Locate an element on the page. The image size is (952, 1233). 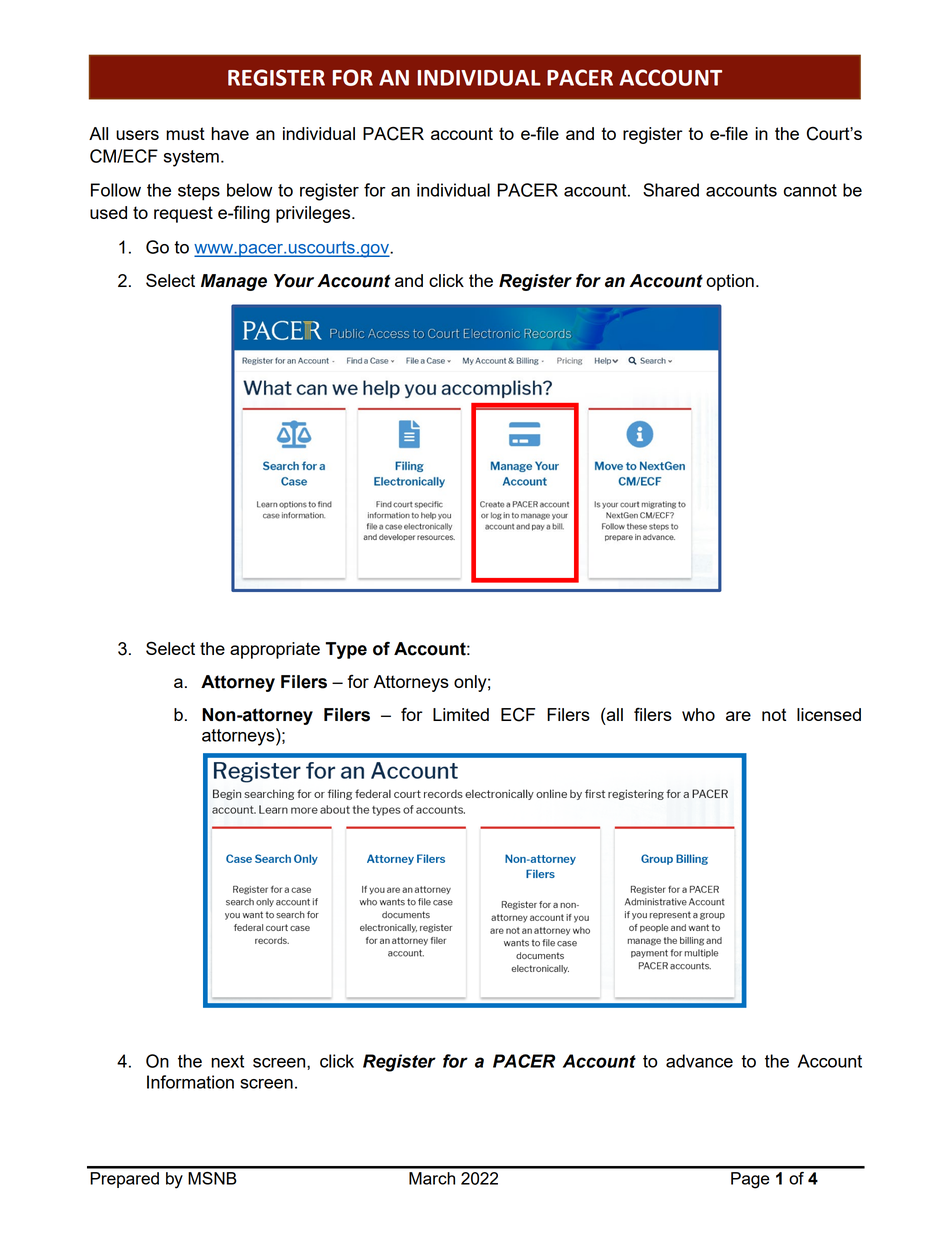
licensed is located at coordinates (829, 714).
